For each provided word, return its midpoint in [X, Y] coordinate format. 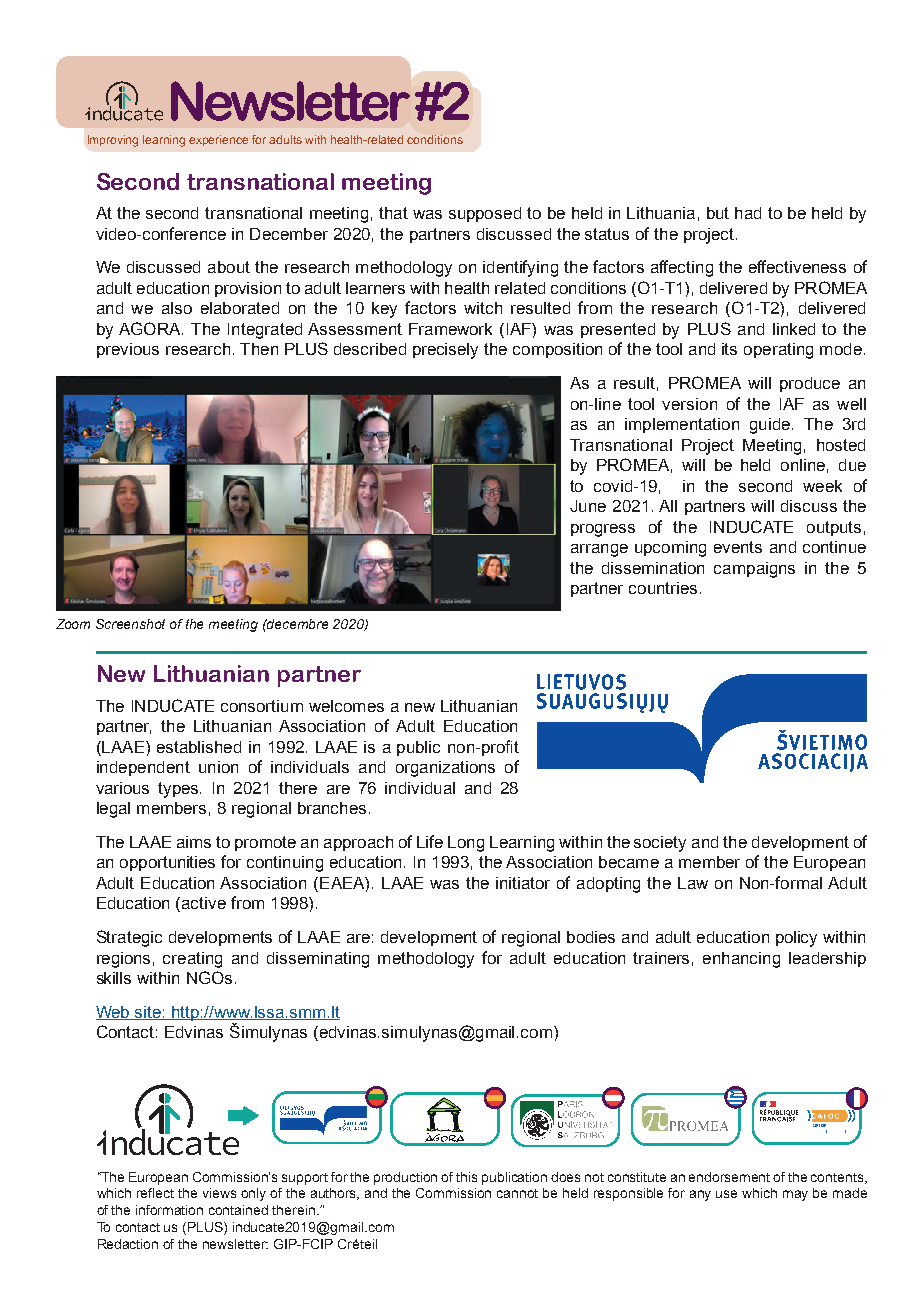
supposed [485, 214]
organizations [445, 769]
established [199, 747]
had [748, 213]
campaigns [754, 570]
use [726, 1194]
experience [218, 140]
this [466, 1177]
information [169, 1210]
